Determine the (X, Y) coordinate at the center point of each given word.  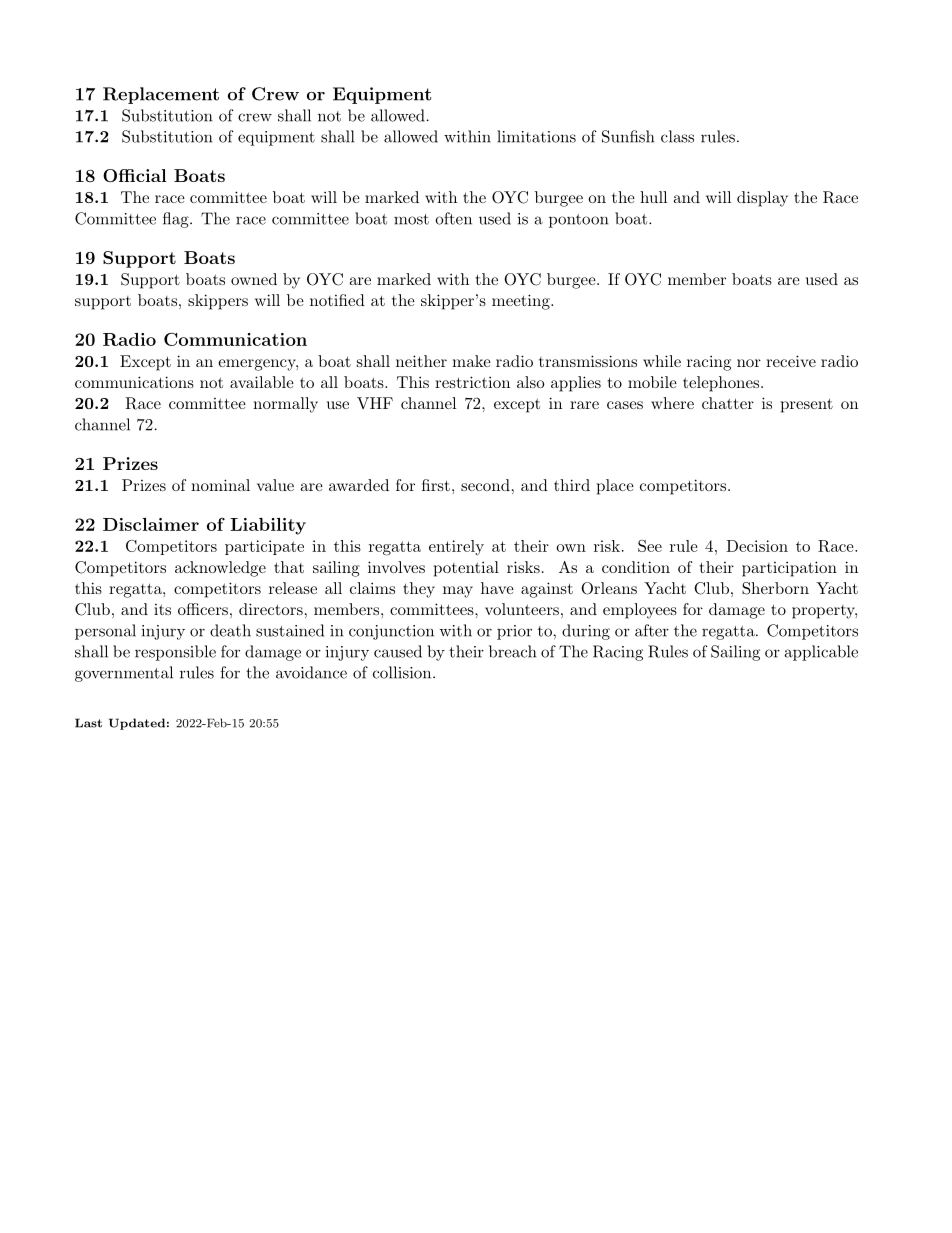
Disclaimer (151, 524)
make (471, 361)
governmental (124, 674)
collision (403, 672)
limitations (536, 136)
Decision (757, 546)
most (411, 219)
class (677, 136)
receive (791, 361)
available (262, 382)
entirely (456, 547)
